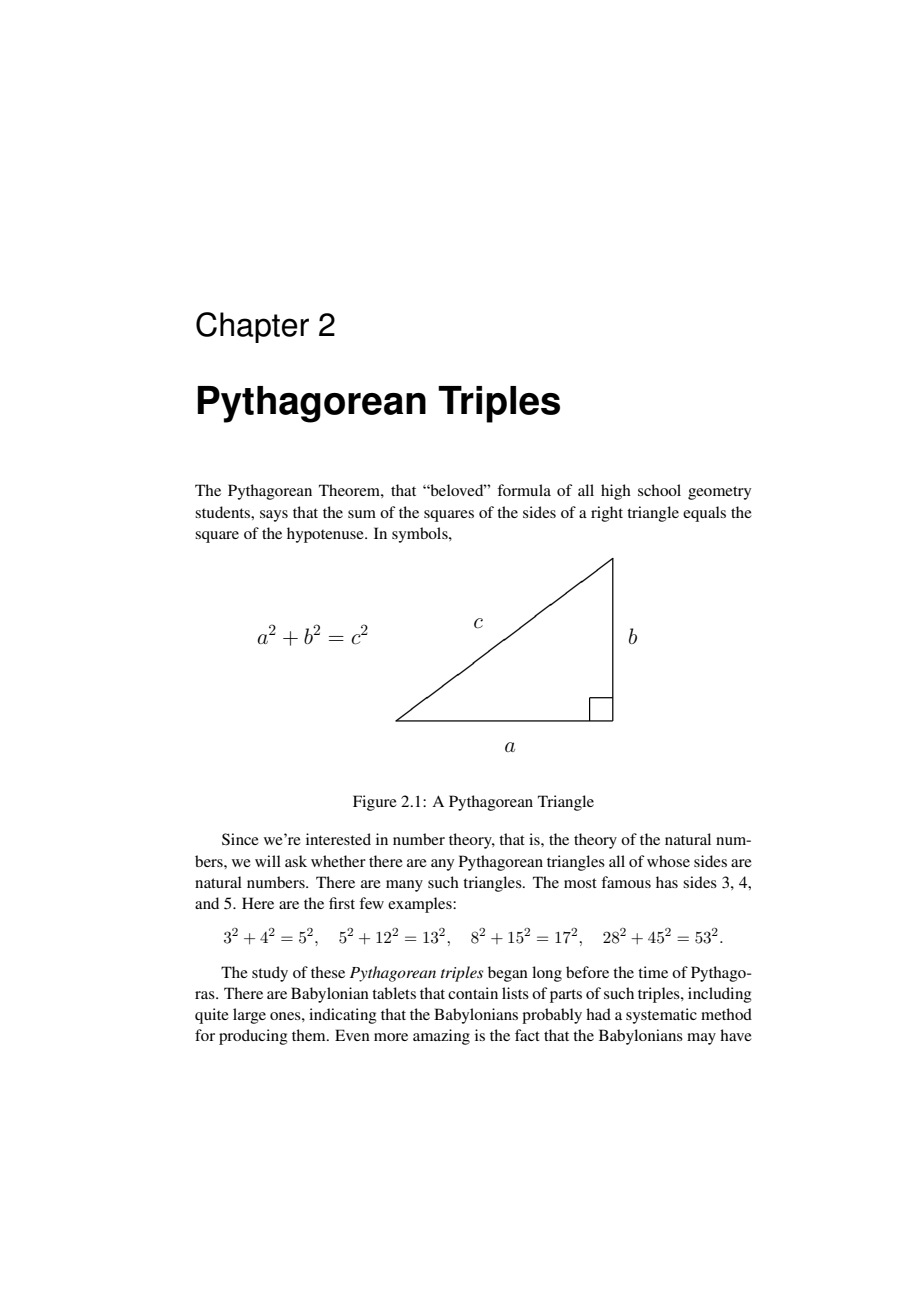  I want to click on formula, so click(524, 490).
